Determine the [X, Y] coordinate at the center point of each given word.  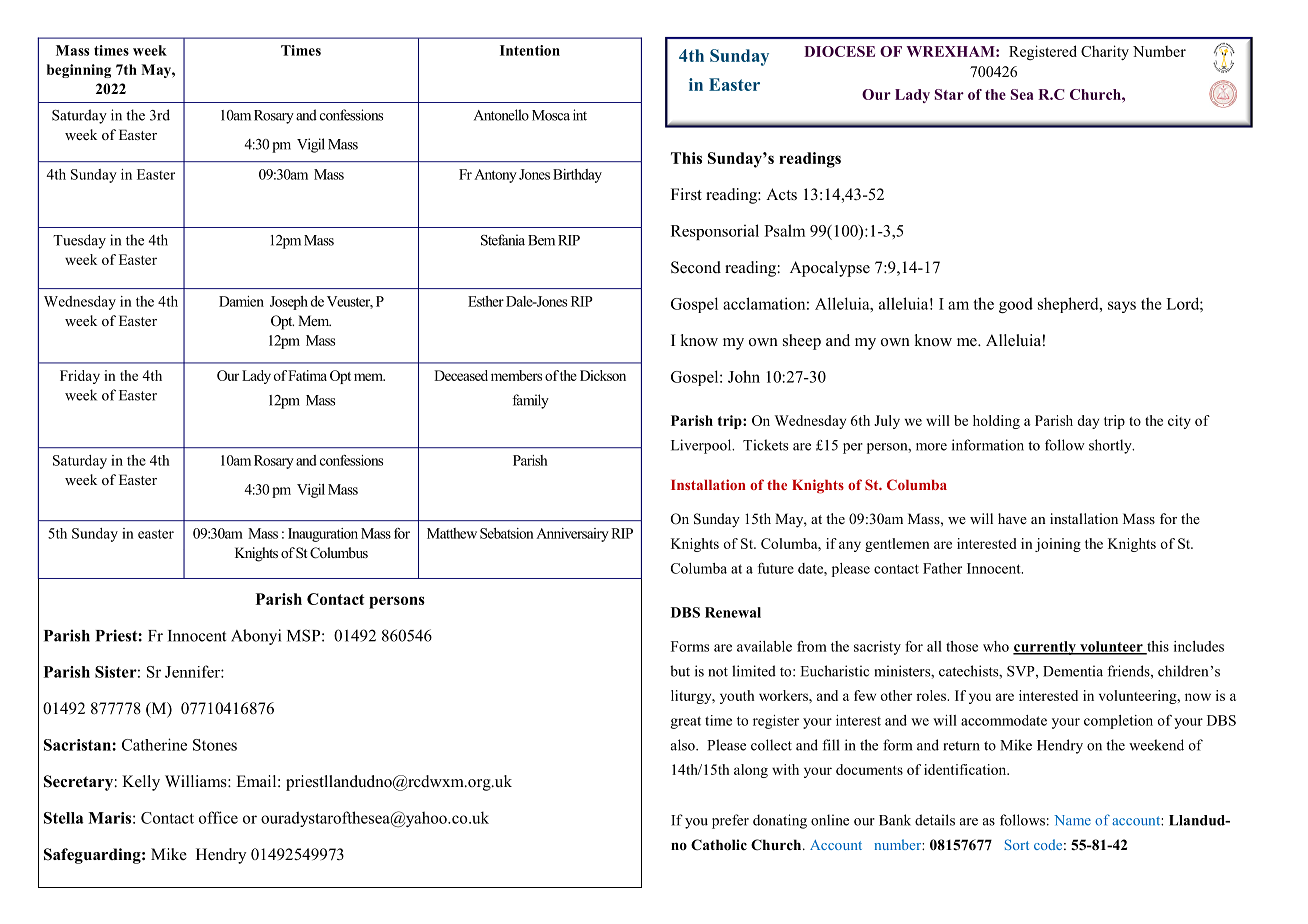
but [680, 671]
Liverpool [702, 446]
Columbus [339, 553]
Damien [241, 301]
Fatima [307, 375]
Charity [1105, 52]
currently [1045, 648]
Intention [530, 50]
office [218, 817]
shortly [1111, 446]
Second [696, 267]
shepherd [1069, 305]
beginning [79, 71]
